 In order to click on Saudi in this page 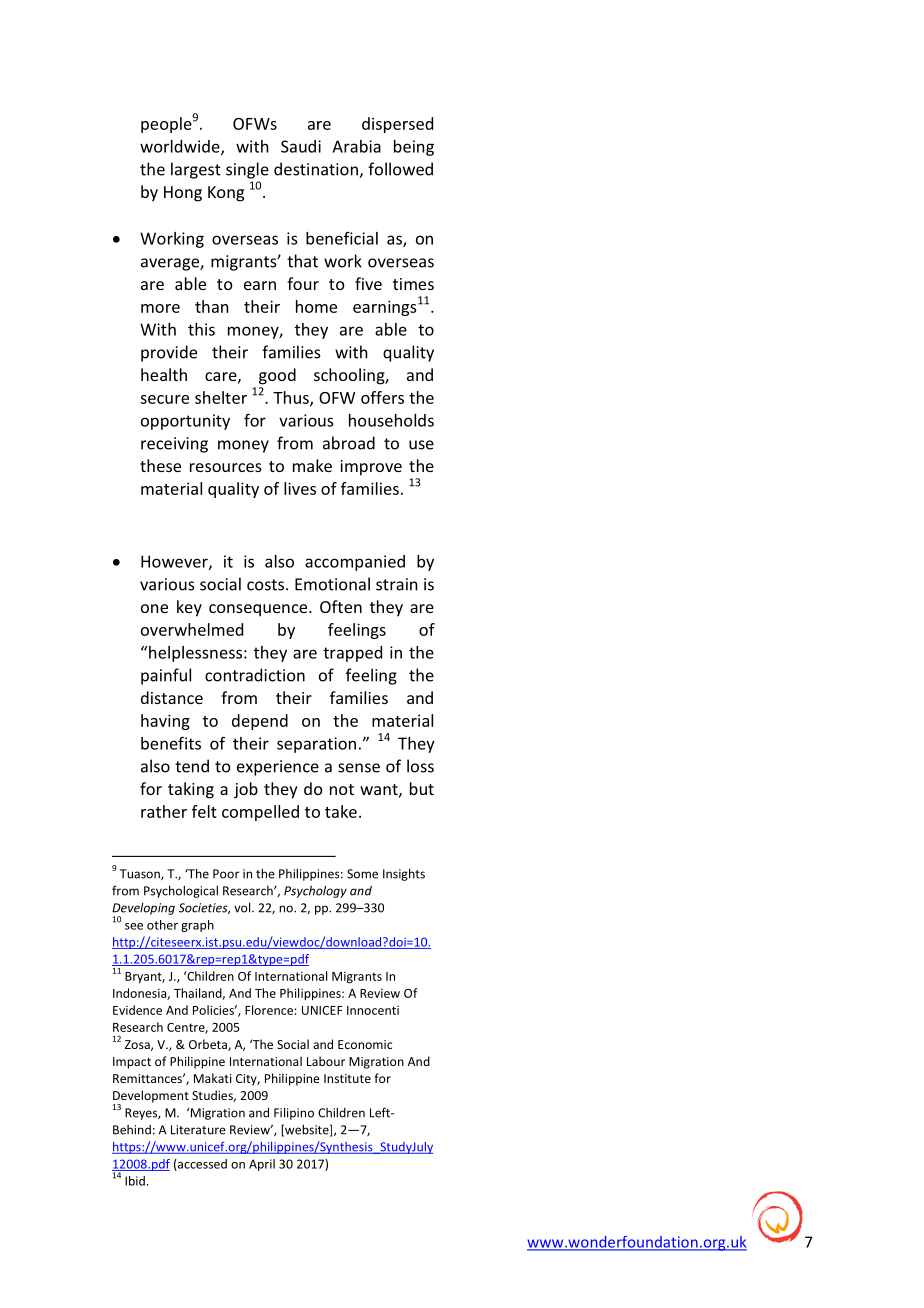, I will do `click(301, 146)`.
